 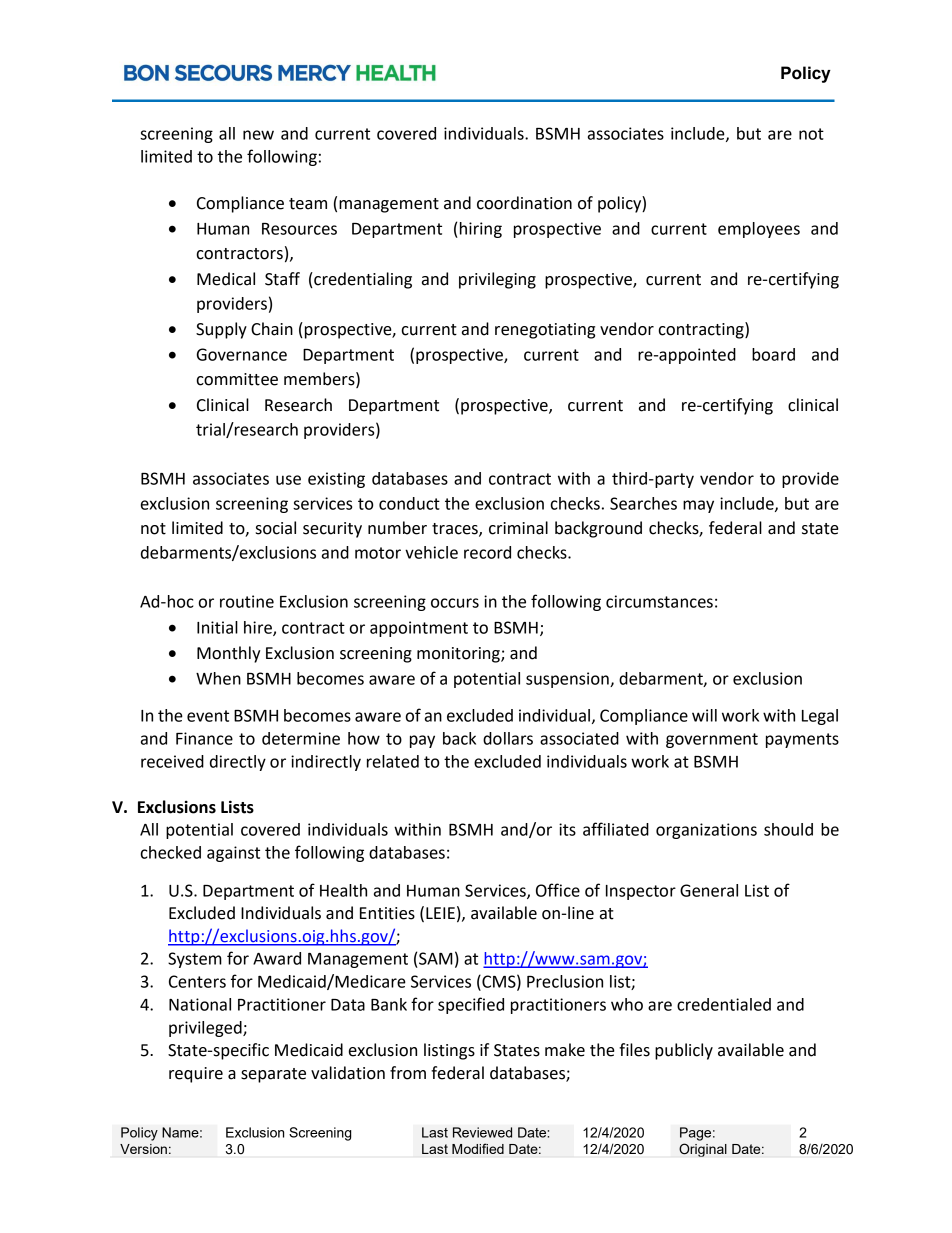 What do you see at coordinates (228, 654) in the image?
I see `Monthly` at bounding box center [228, 654].
